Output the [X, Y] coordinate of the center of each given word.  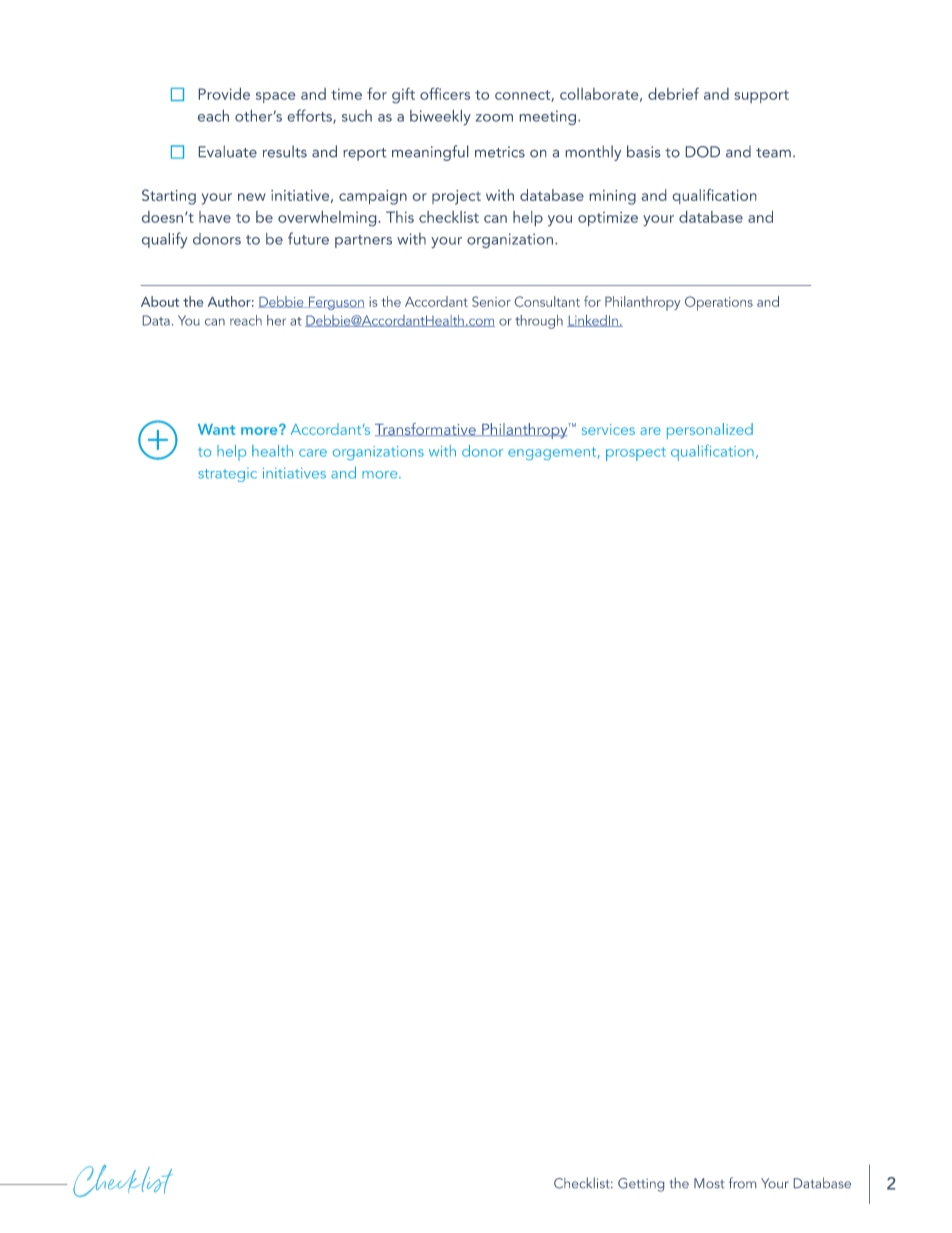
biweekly [440, 117]
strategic [227, 475]
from [742, 1182]
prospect [636, 454]
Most [709, 1183]
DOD [703, 152]
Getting [641, 1185]
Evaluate [228, 151]
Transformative [426, 429]
